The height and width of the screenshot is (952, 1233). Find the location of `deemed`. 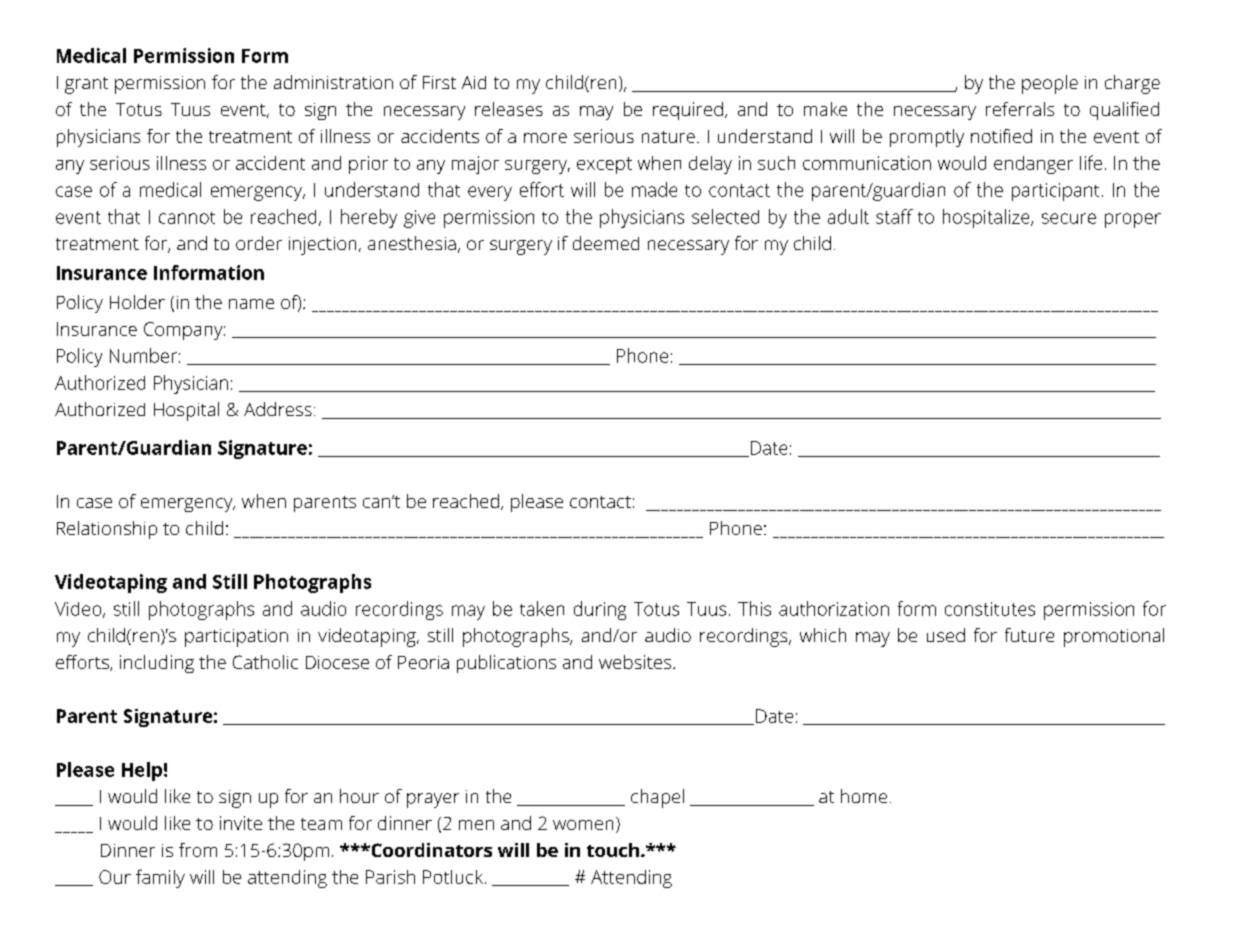

deemed is located at coordinates (606, 243).
